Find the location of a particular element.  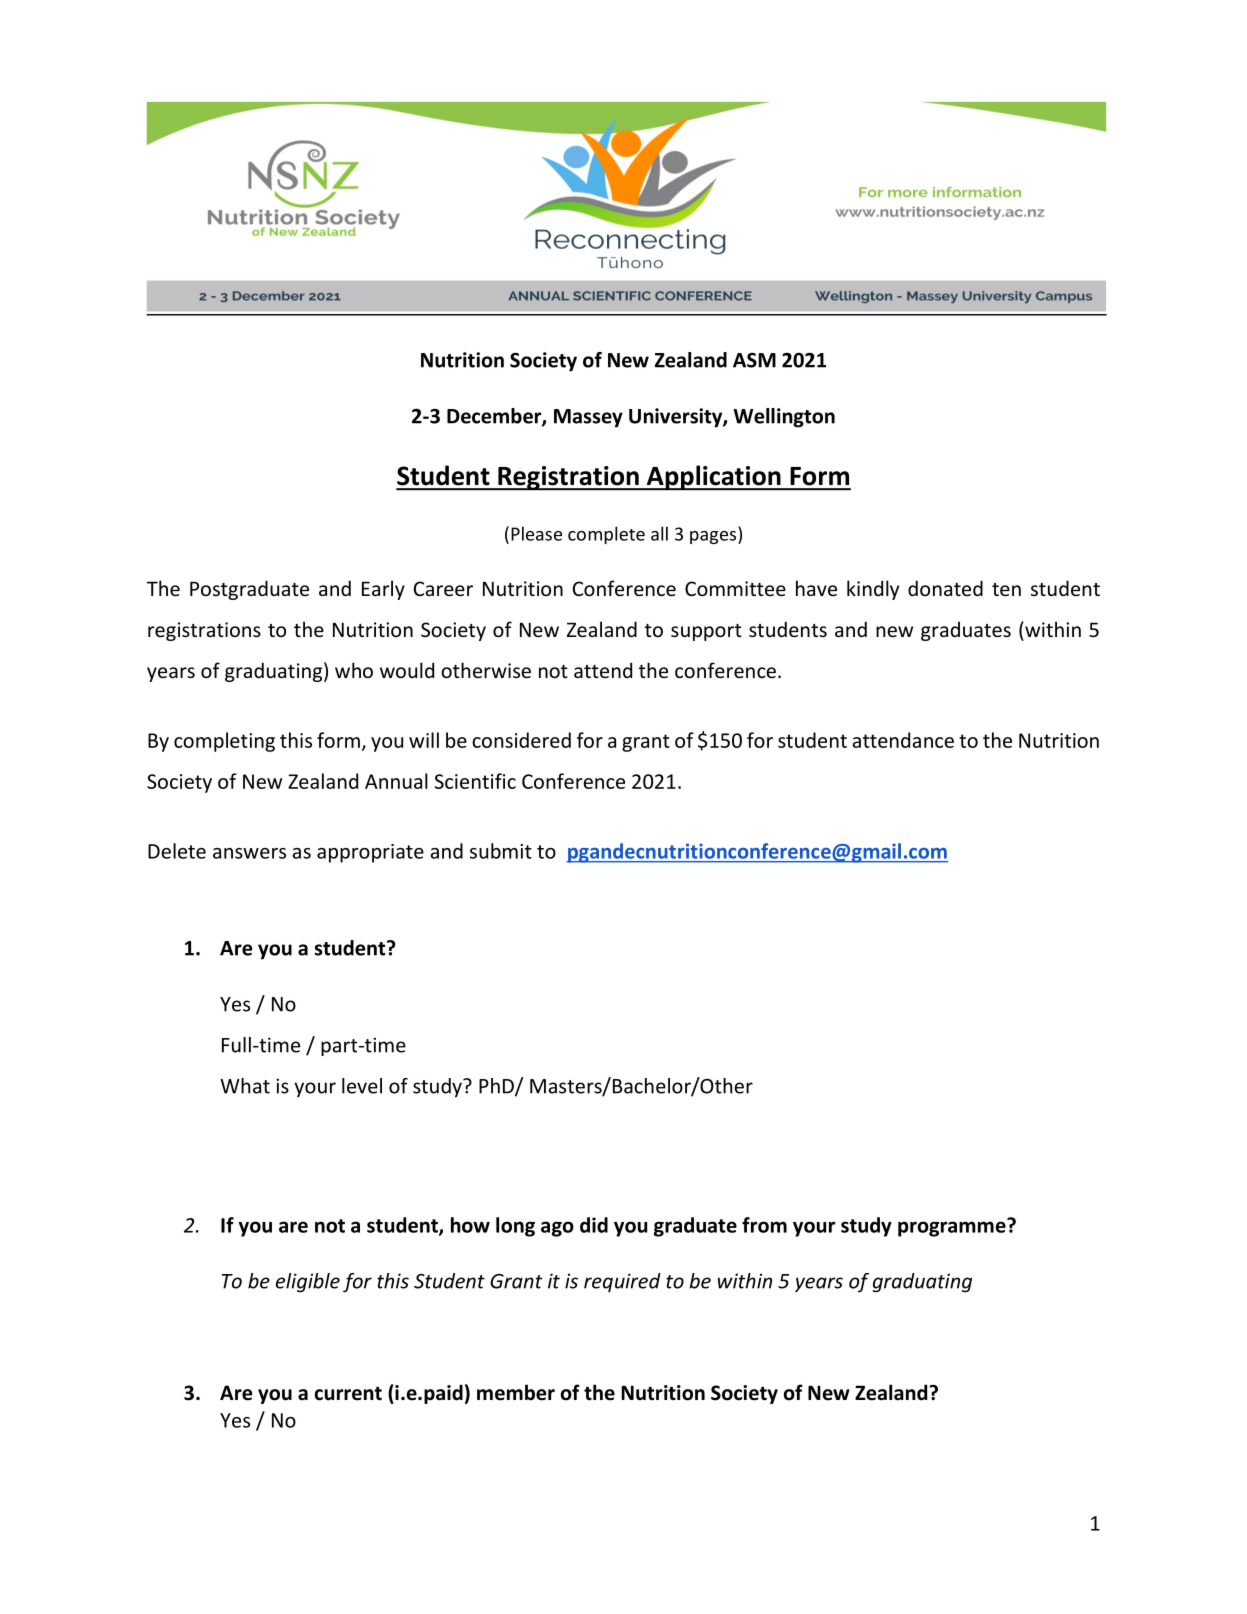

submit is located at coordinates (501, 851).
